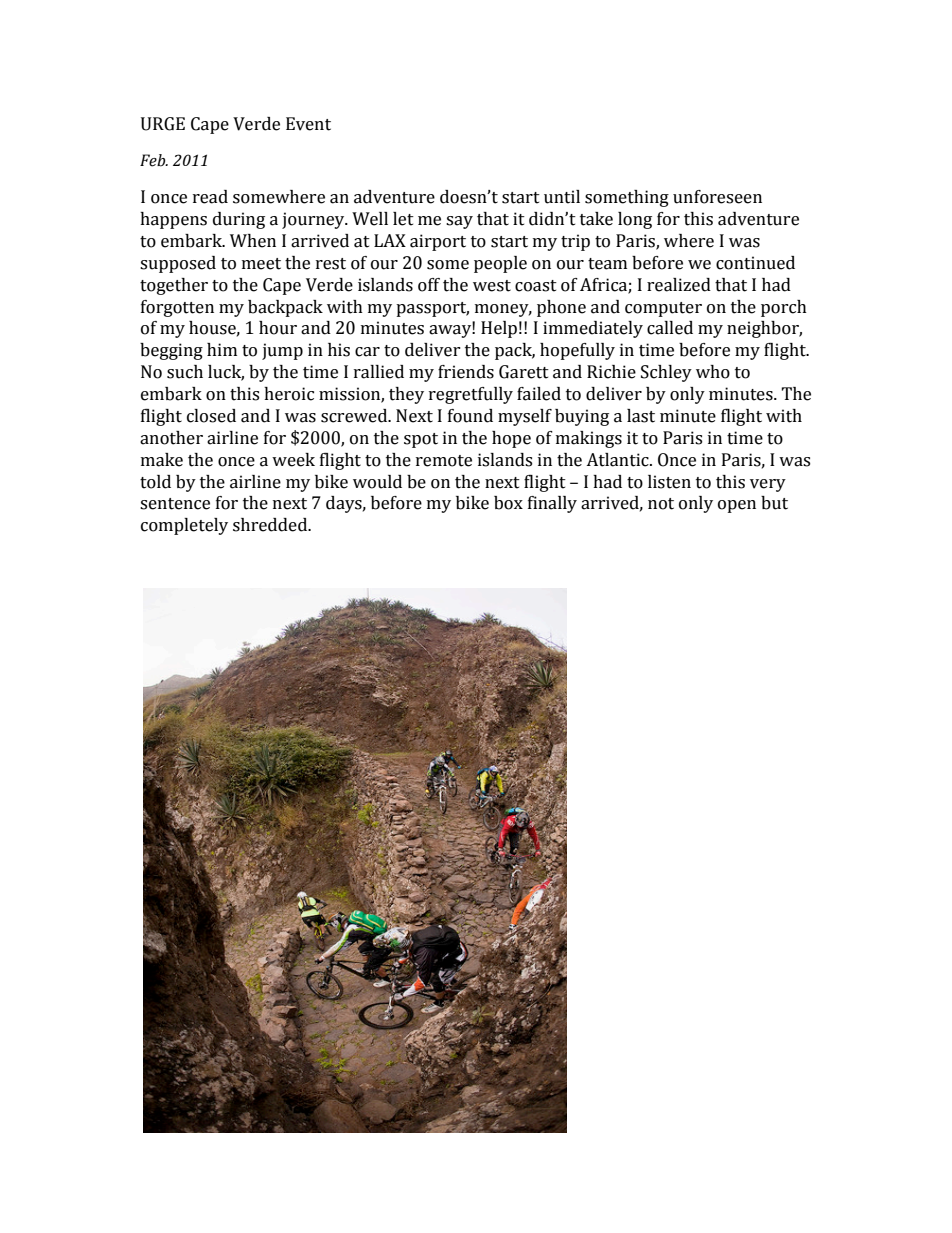 Image resolution: width=952 pixels, height=1233 pixels. I want to click on people, so click(500, 264).
